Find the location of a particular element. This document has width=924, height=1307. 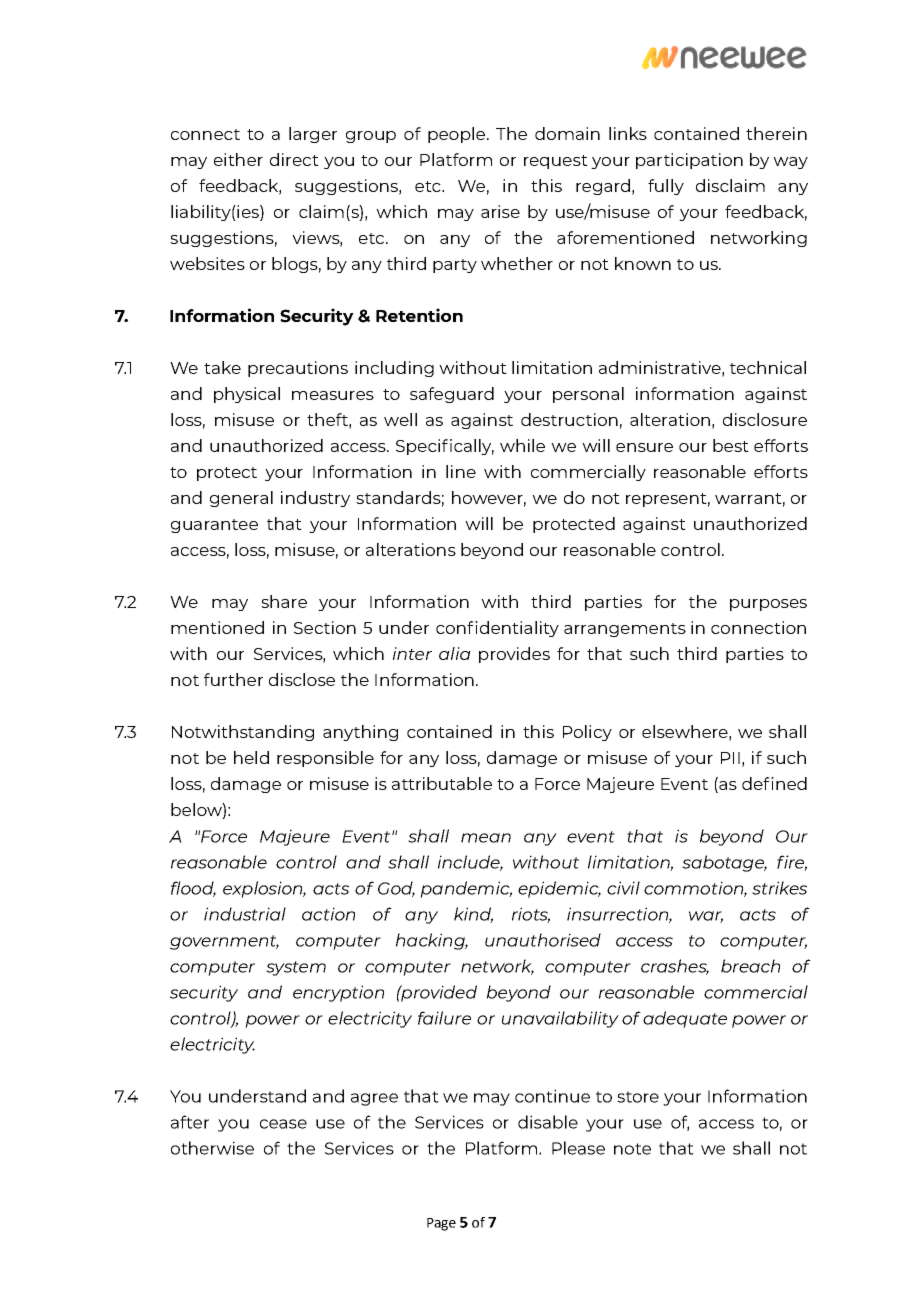

best is located at coordinates (731, 445).
